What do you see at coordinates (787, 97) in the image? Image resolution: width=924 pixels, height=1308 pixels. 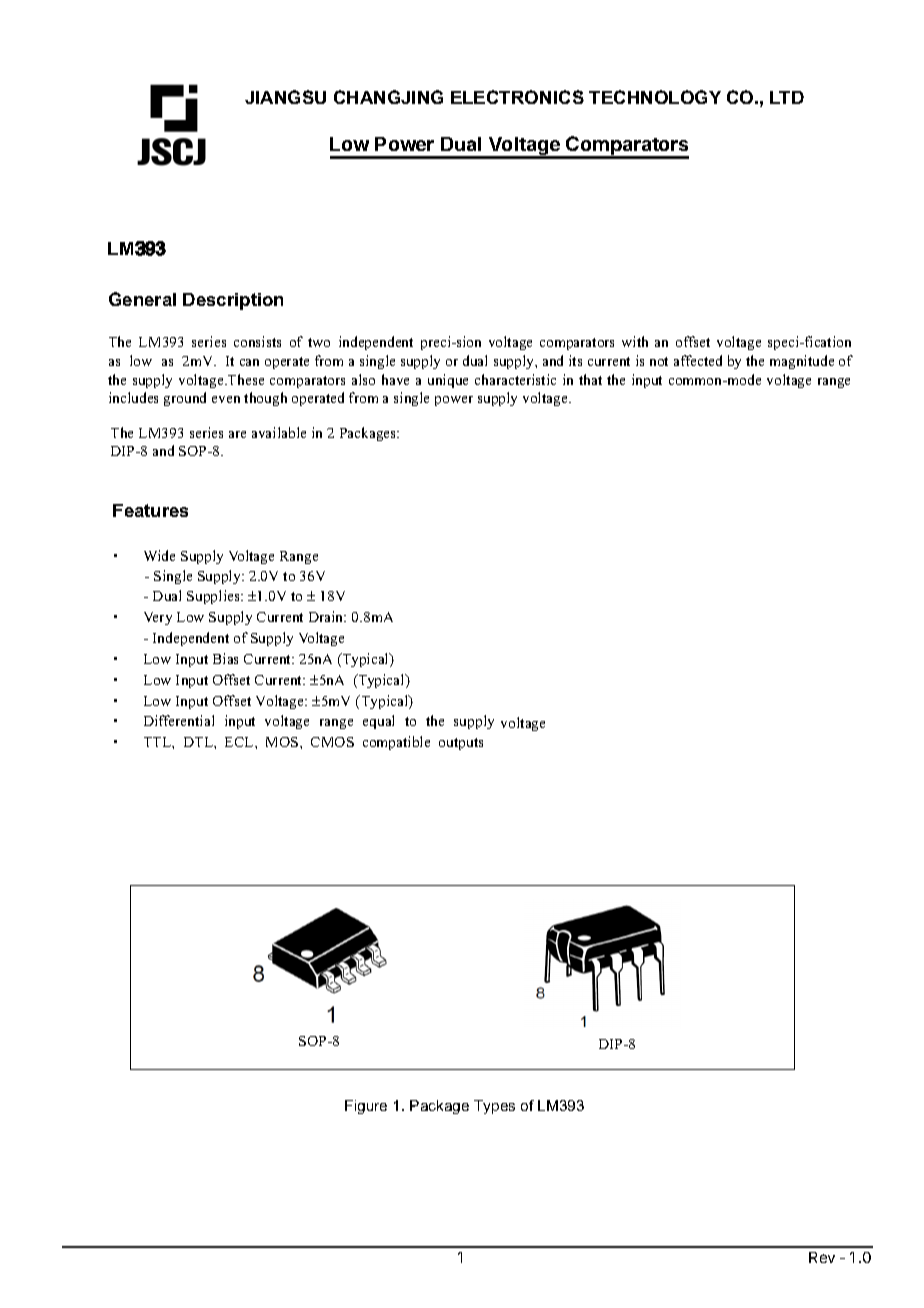 I see `LTD` at bounding box center [787, 97].
